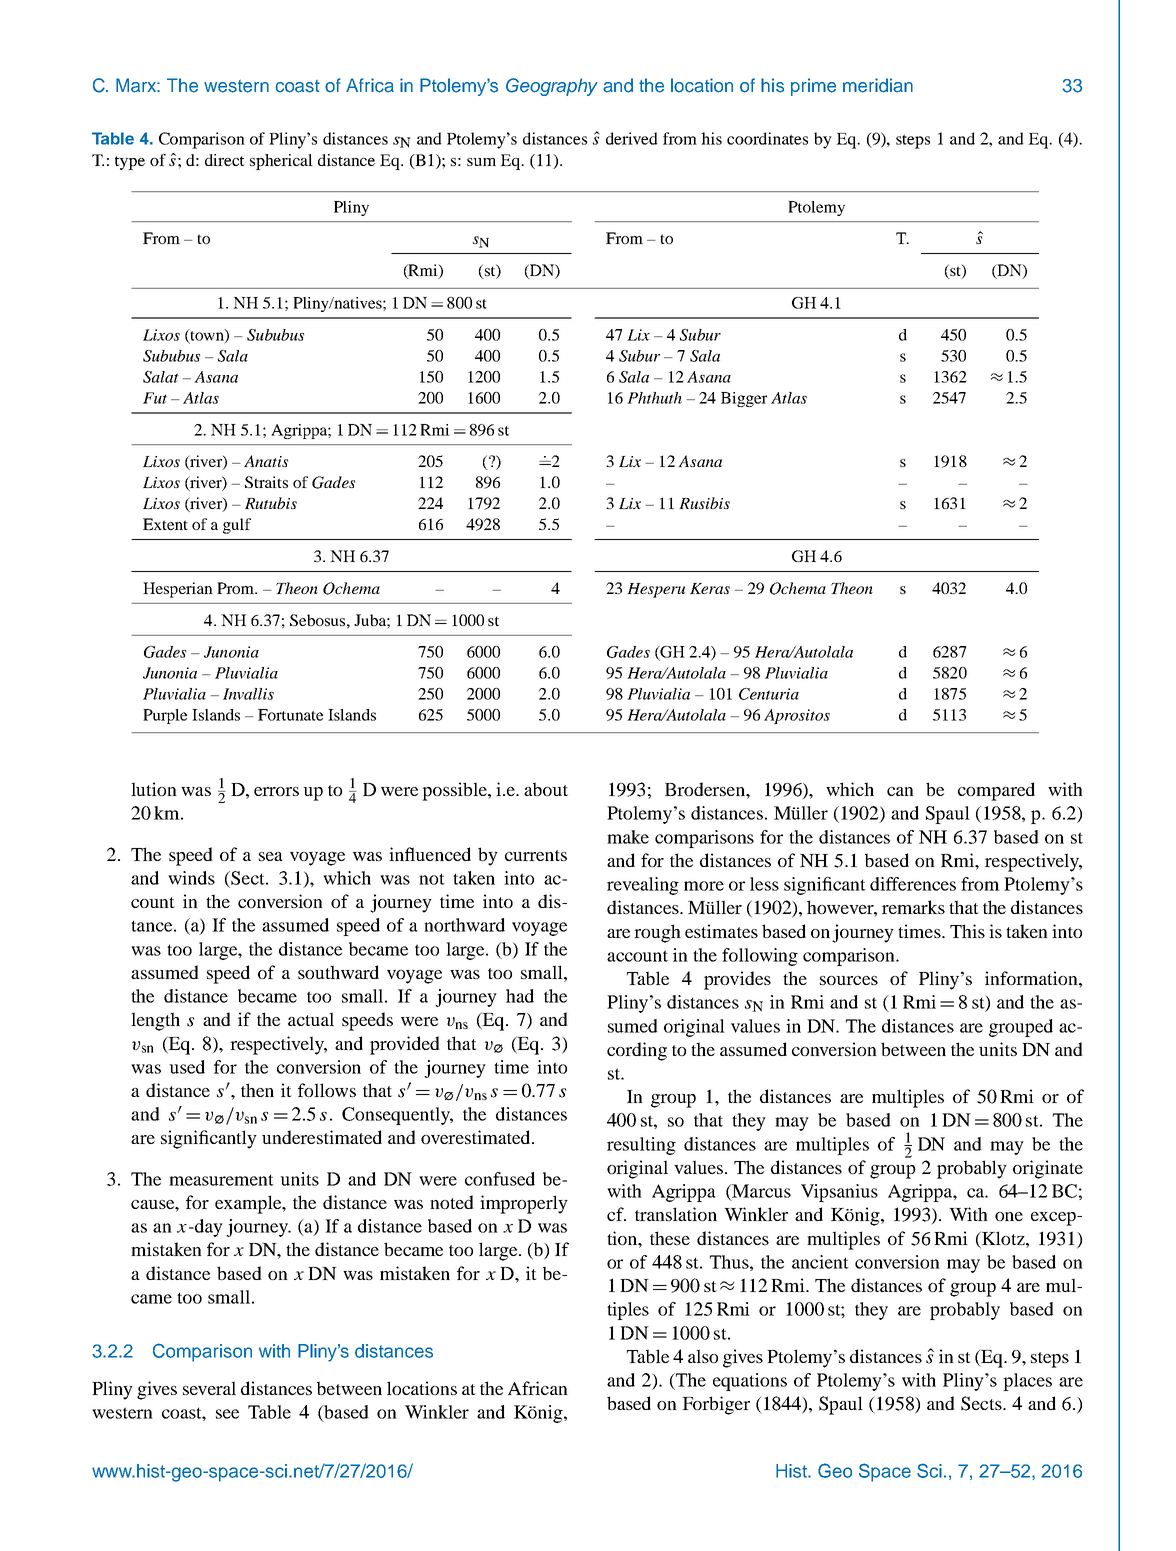 The height and width of the image is (1551, 1176). Describe the element at coordinates (878, 85) in the image. I see `meridian` at that location.
